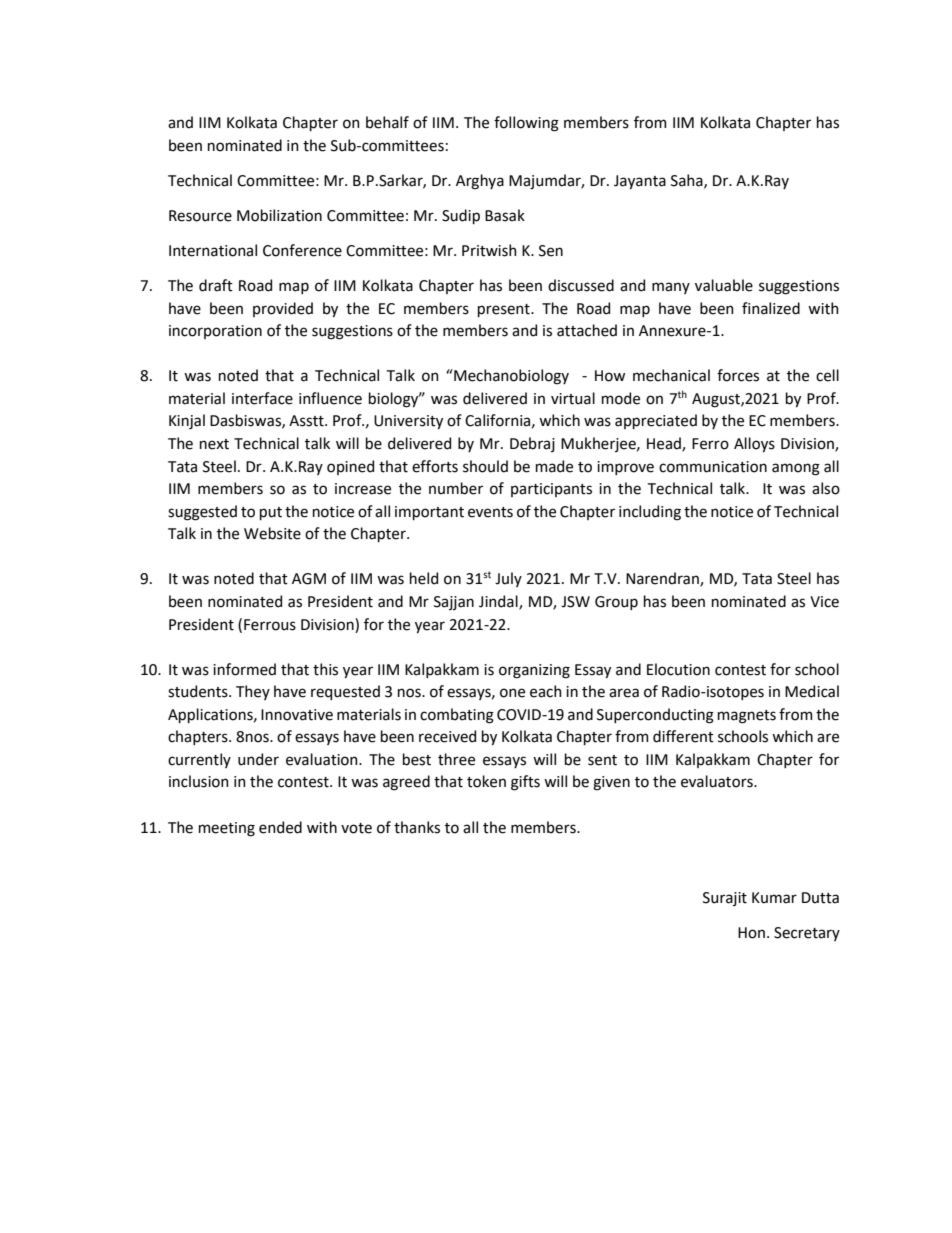  Describe the element at coordinates (826, 488) in the screenshot. I see `also` at that location.
